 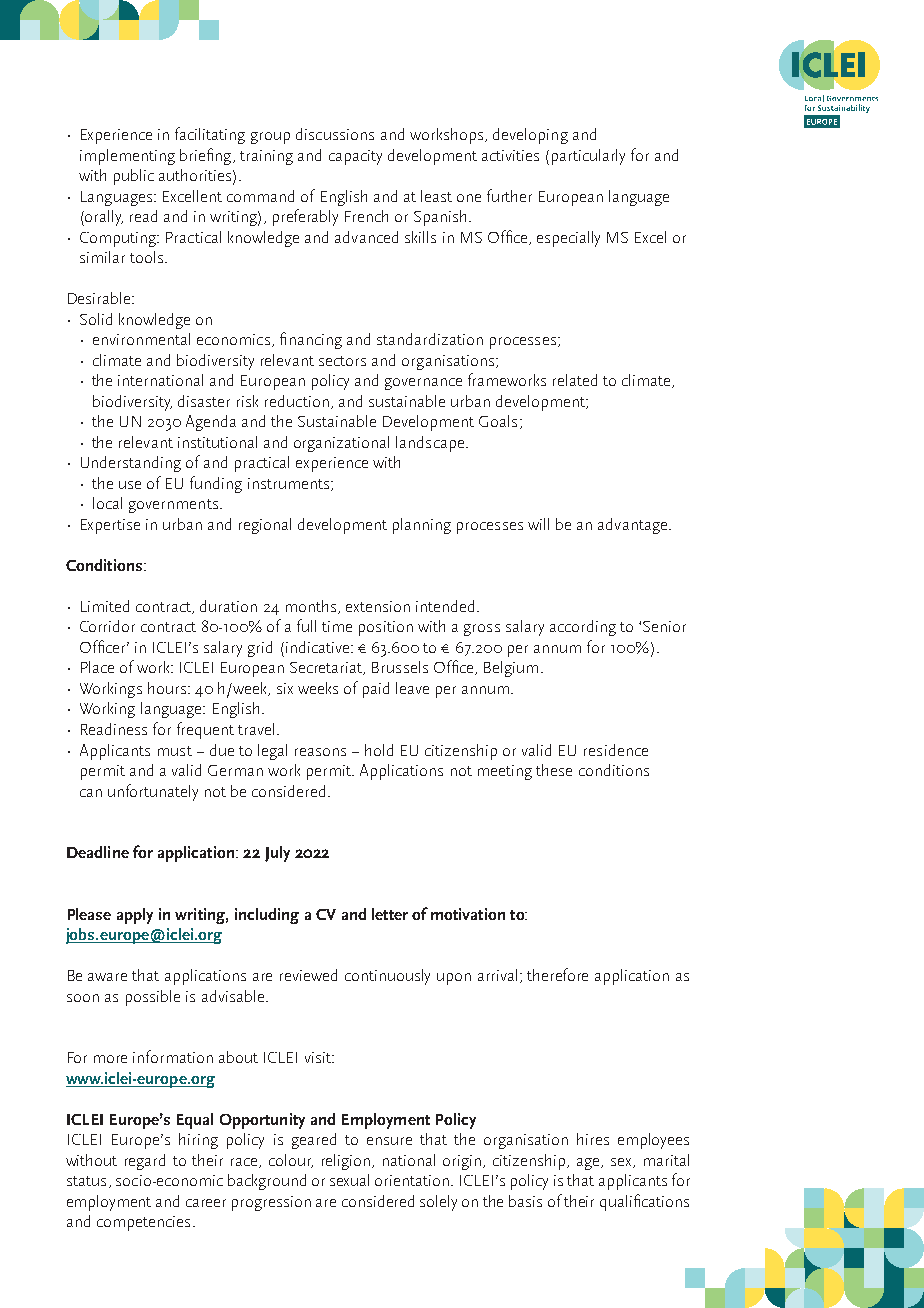 I want to click on paid, so click(x=376, y=690).
